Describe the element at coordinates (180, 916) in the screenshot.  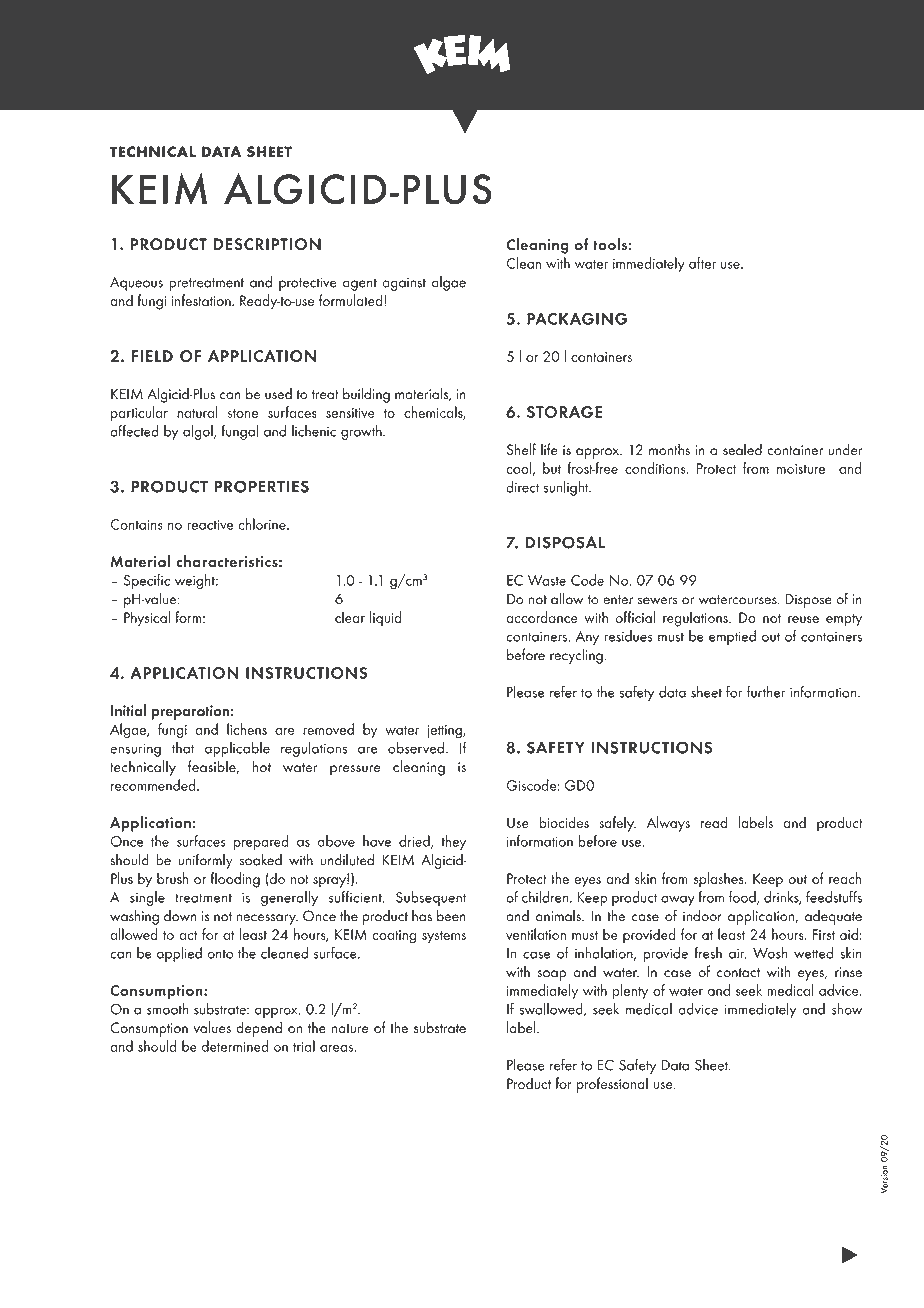
I see `down` at that location.
